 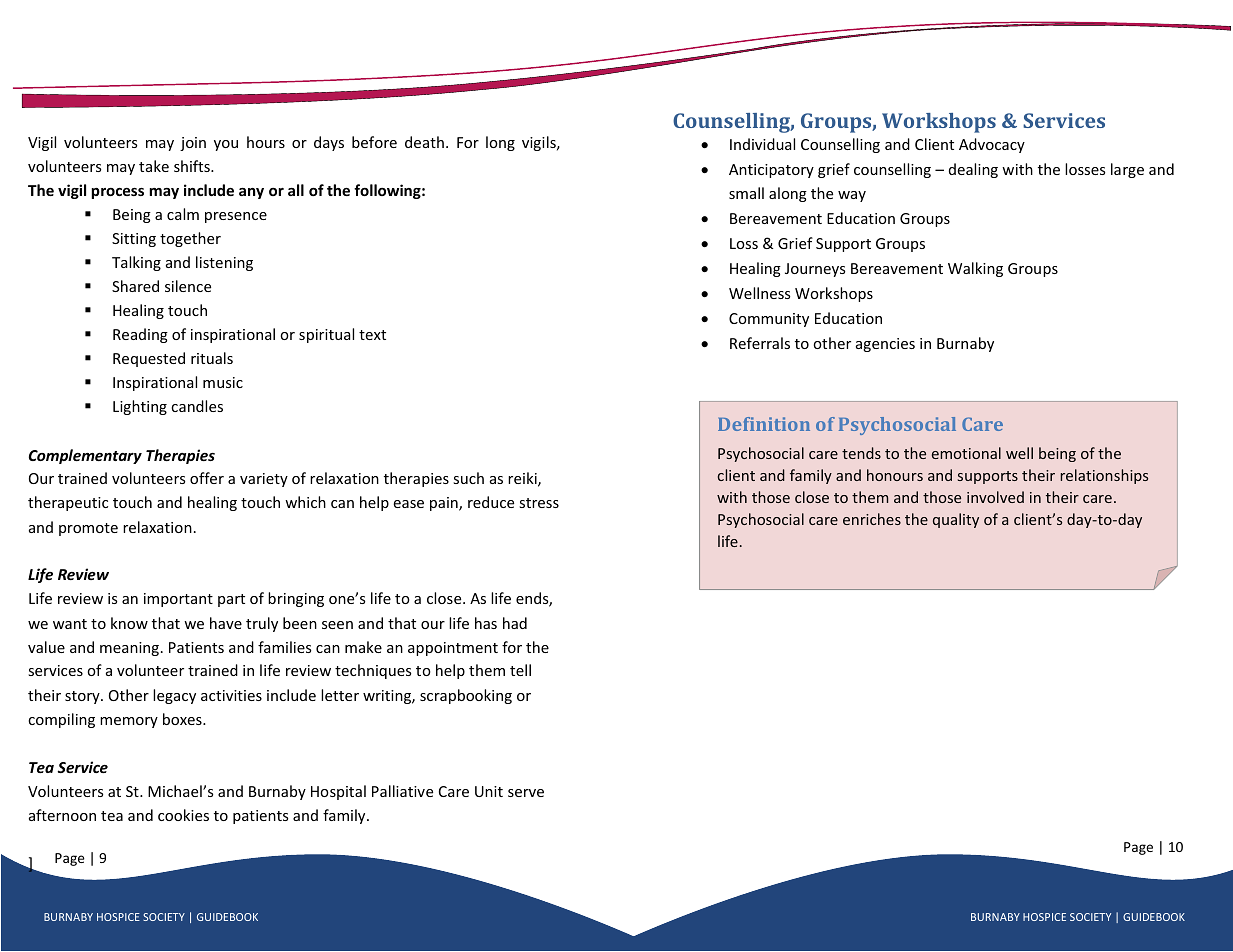 I want to click on serve, so click(x=526, y=793).
